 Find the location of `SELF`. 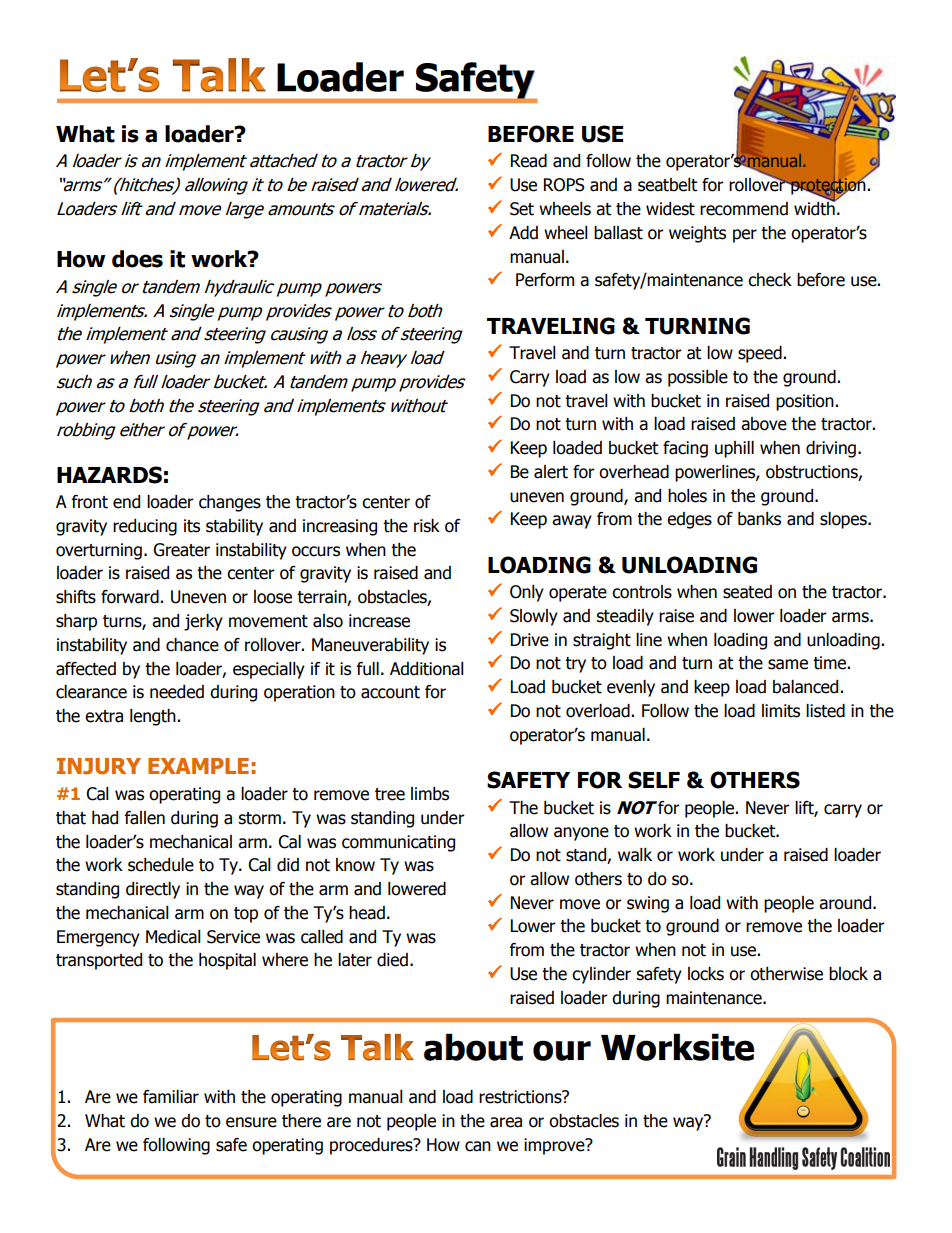

SELF is located at coordinates (654, 780).
